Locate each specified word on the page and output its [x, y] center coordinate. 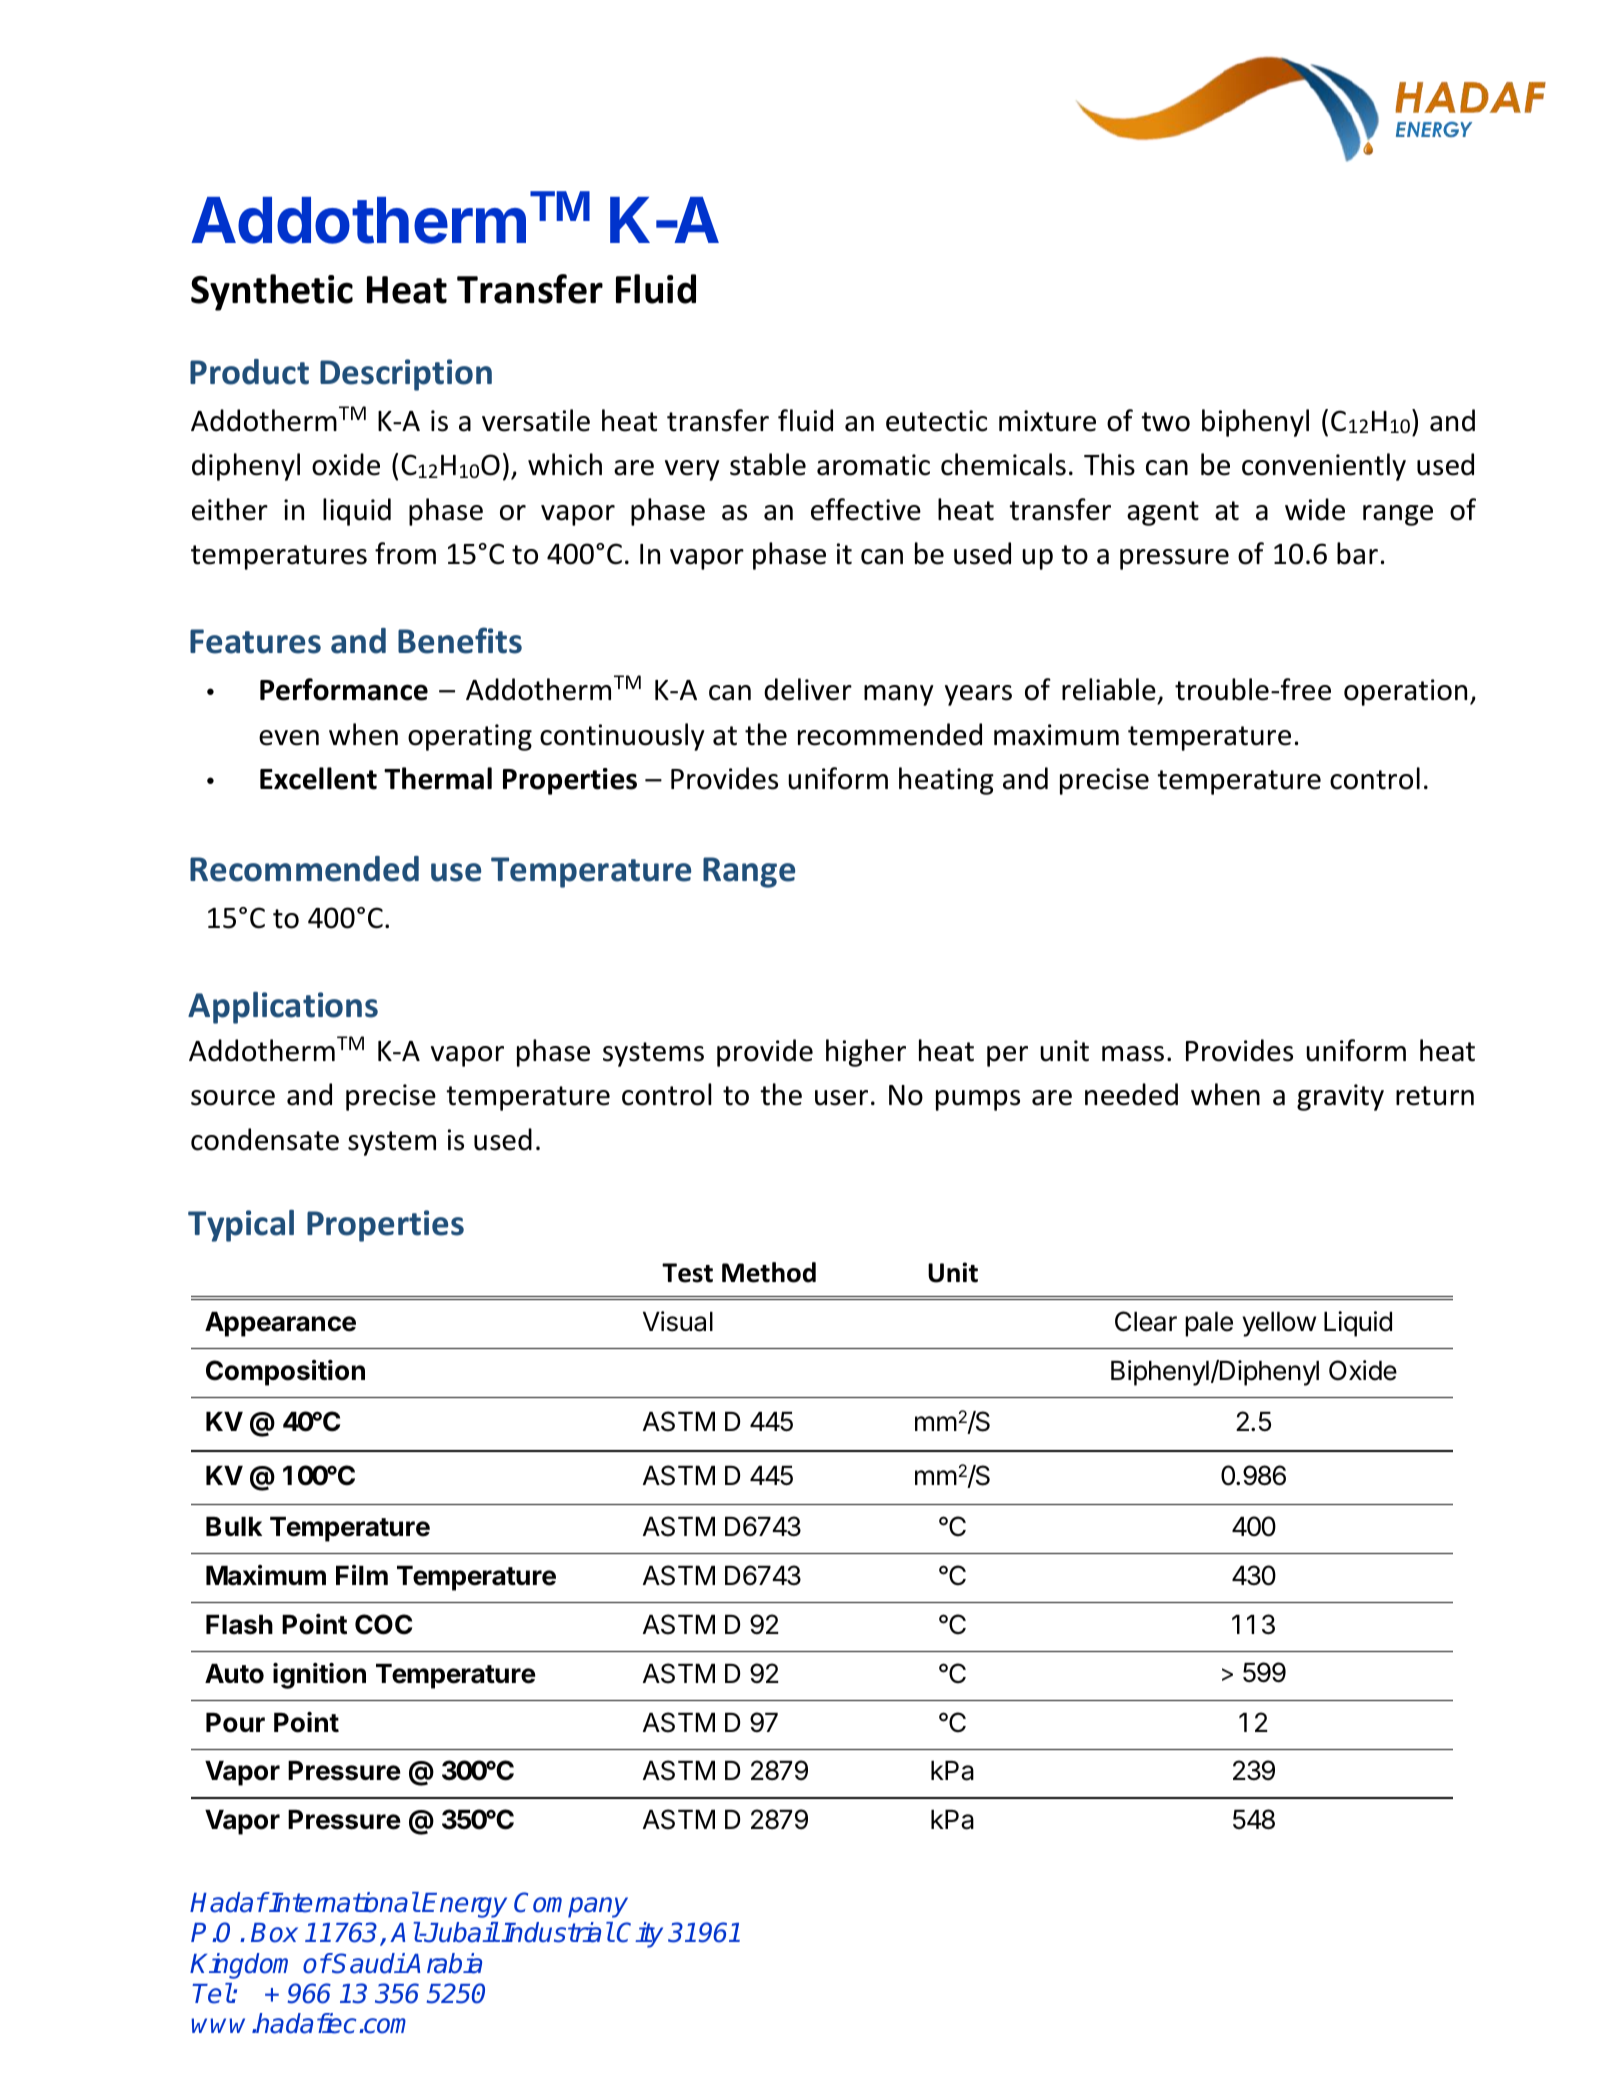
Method [769, 1272]
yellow [1279, 1324]
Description [406, 375]
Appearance [280, 1324]
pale [1209, 1324]
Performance [344, 689]
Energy [464, 1905]
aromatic [873, 465]
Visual [678, 1321]
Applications [283, 1008]
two [1165, 422]
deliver [808, 689]
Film [362, 1575]
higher [866, 1053]
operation [1405, 692]
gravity [1340, 1097]
